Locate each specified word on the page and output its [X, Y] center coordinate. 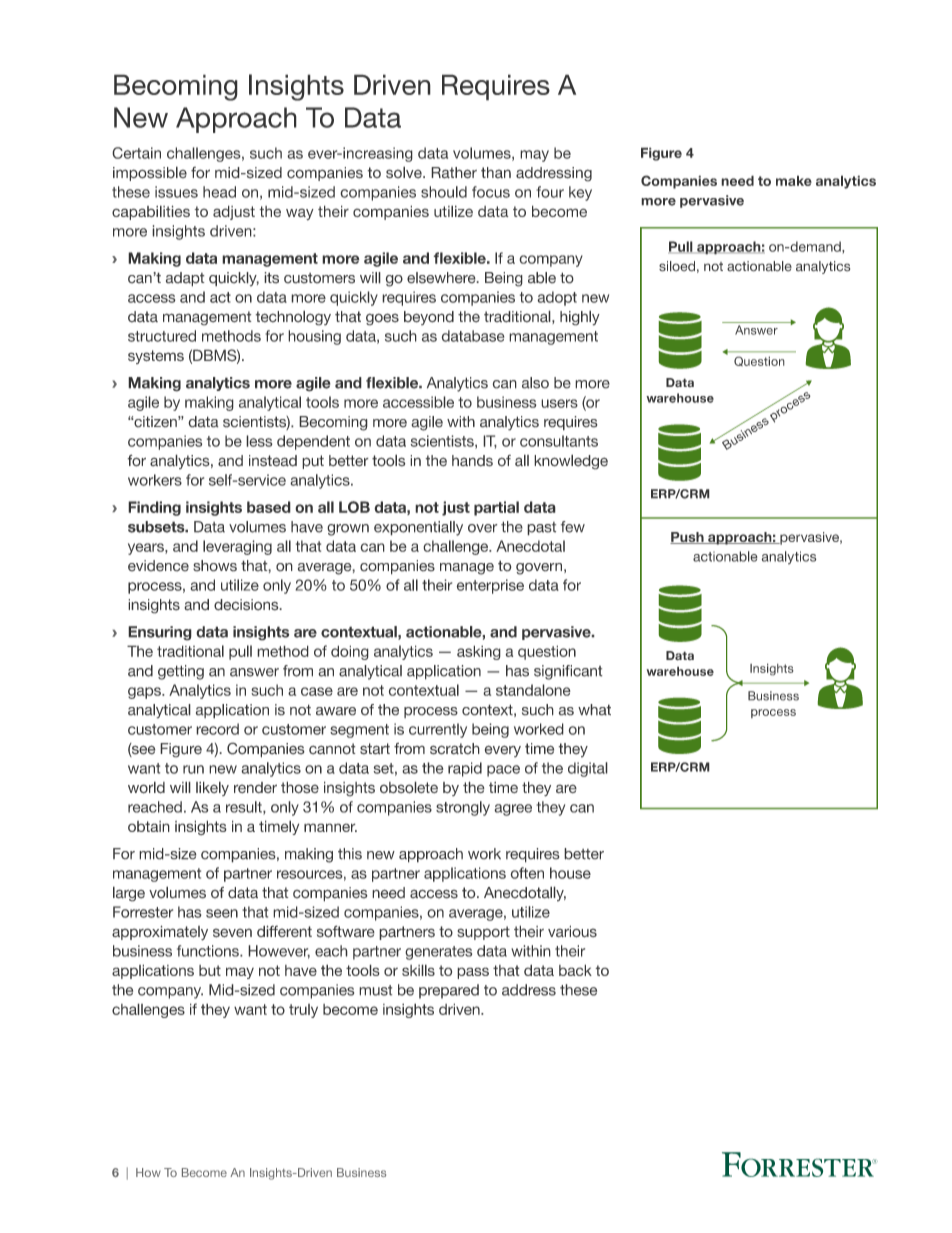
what [594, 710]
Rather [454, 173]
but [210, 970]
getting [181, 672]
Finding [154, 508]
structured [162, 336]
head [219, 192]
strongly [463, 808]
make [794, 180]
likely [212, 788]
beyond [429, 318]
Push [688, 538]
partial [496, 508]
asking [479, 652]
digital [588, 769]
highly [580, 318]
